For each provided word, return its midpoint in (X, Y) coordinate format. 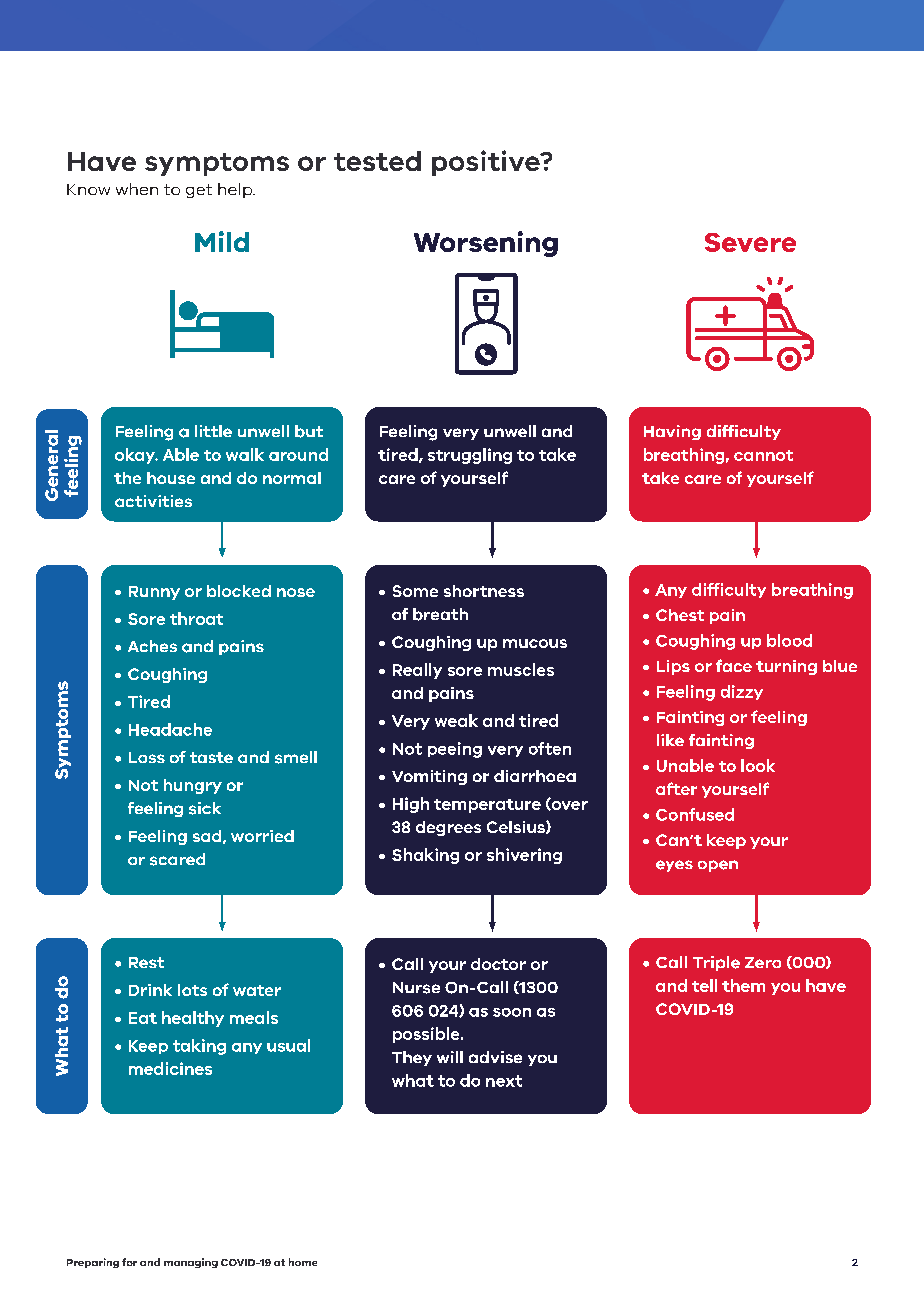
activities (153, 501)
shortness (484, 591)
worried (262, 836)
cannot (763, 455)
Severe (750, 242)
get (199, 191)
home (303, 1262)
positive (487, 163)
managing (191, 1263)
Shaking (425, 856)
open (718, 866)
